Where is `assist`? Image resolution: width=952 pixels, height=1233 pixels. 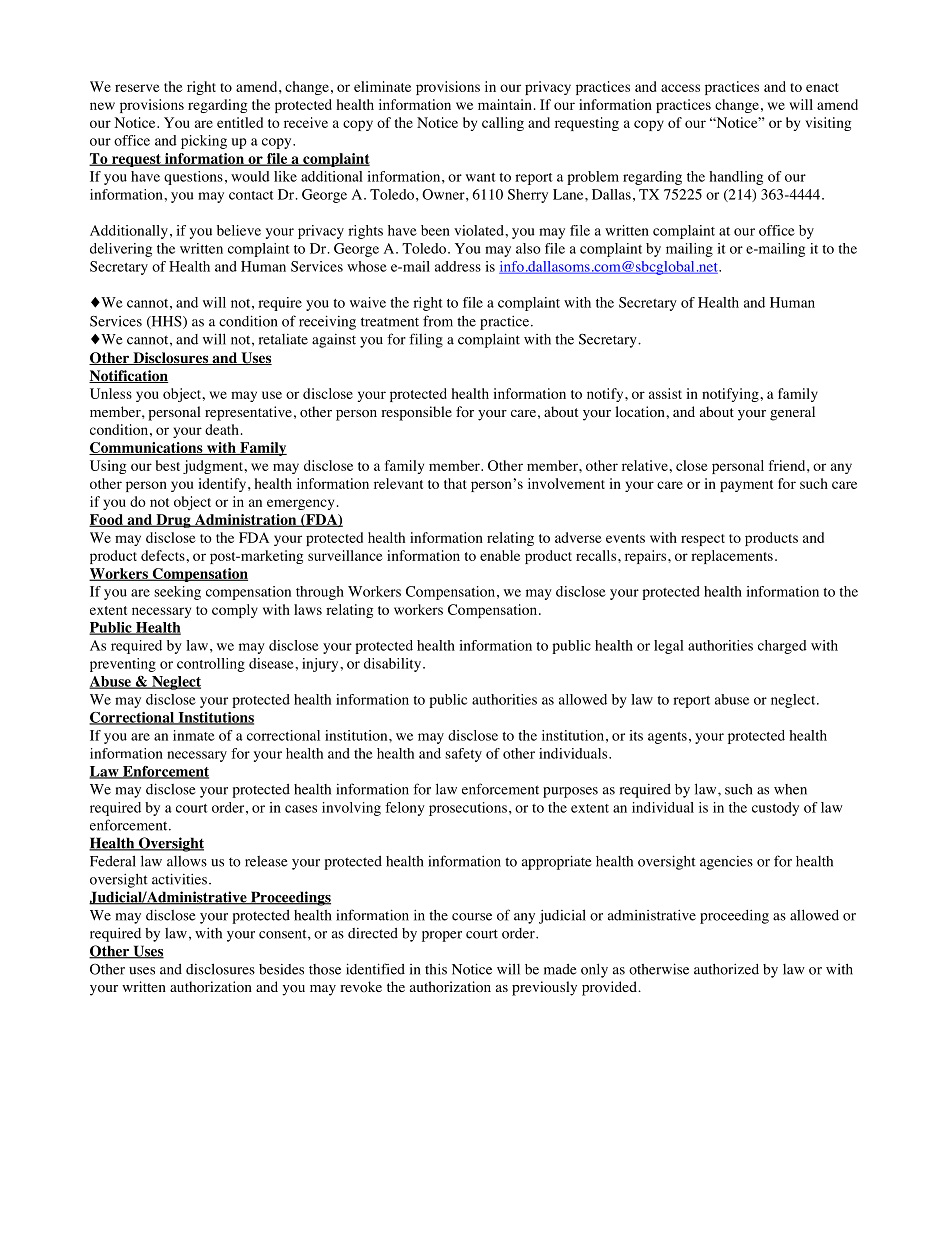 assist is located at coordinates (665, 393).
